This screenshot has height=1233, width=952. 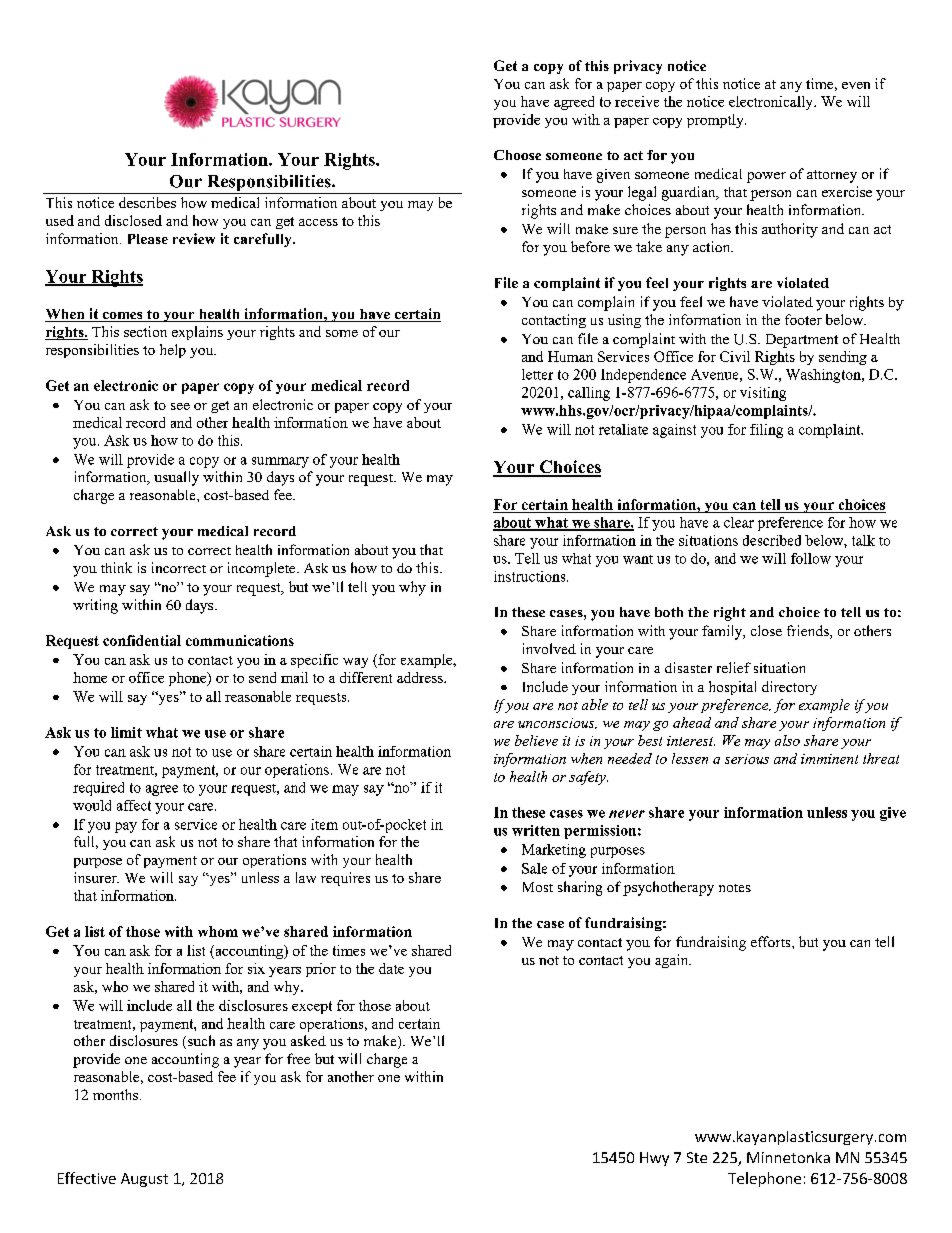 What do you see at coordinates (173, 351) in the screenshot?
I see `help` at bounding box center [173, 351].
